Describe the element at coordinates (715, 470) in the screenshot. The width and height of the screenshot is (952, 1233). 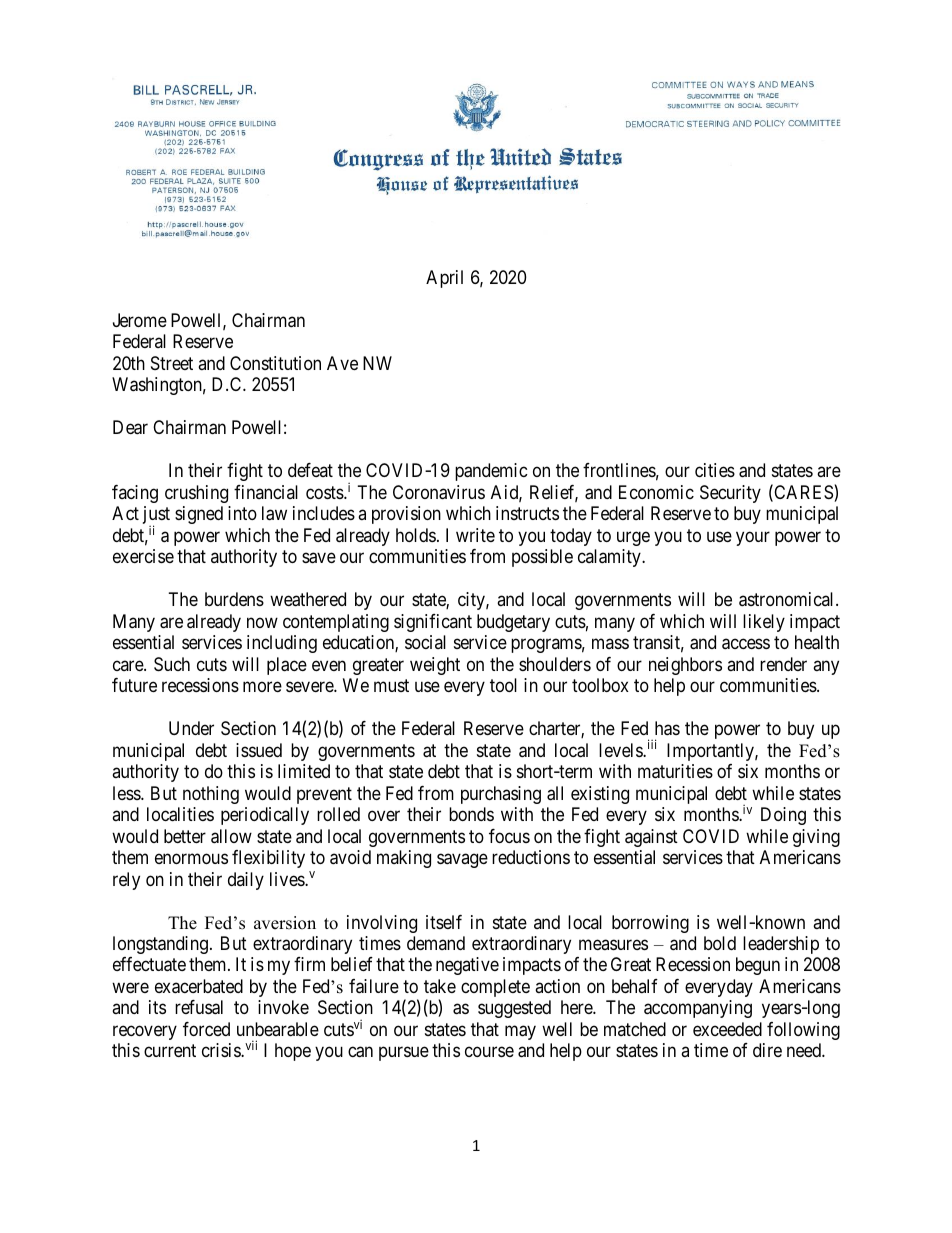
I see `cities` at that location.
